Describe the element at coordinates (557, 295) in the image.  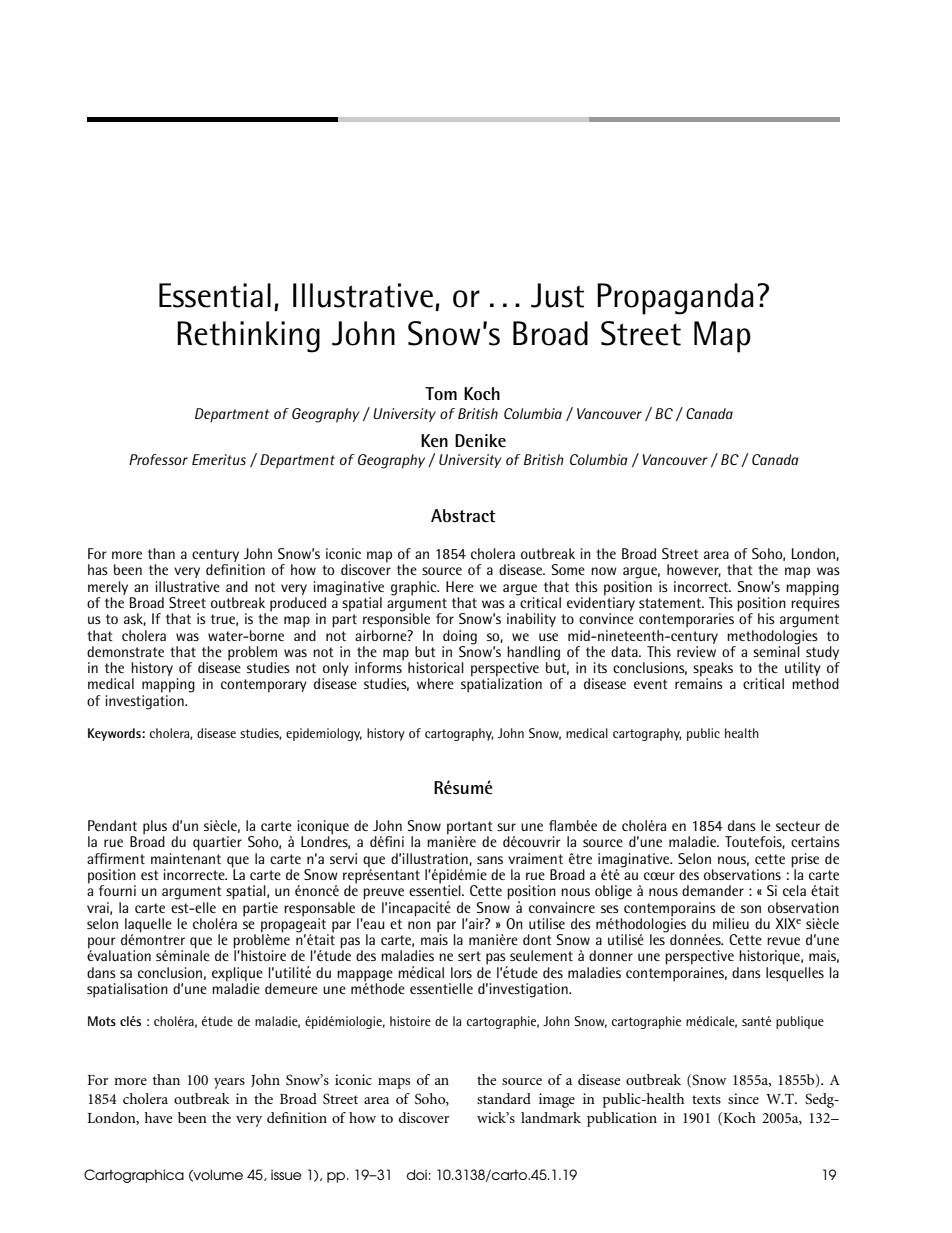
I see `Just` at that location.
